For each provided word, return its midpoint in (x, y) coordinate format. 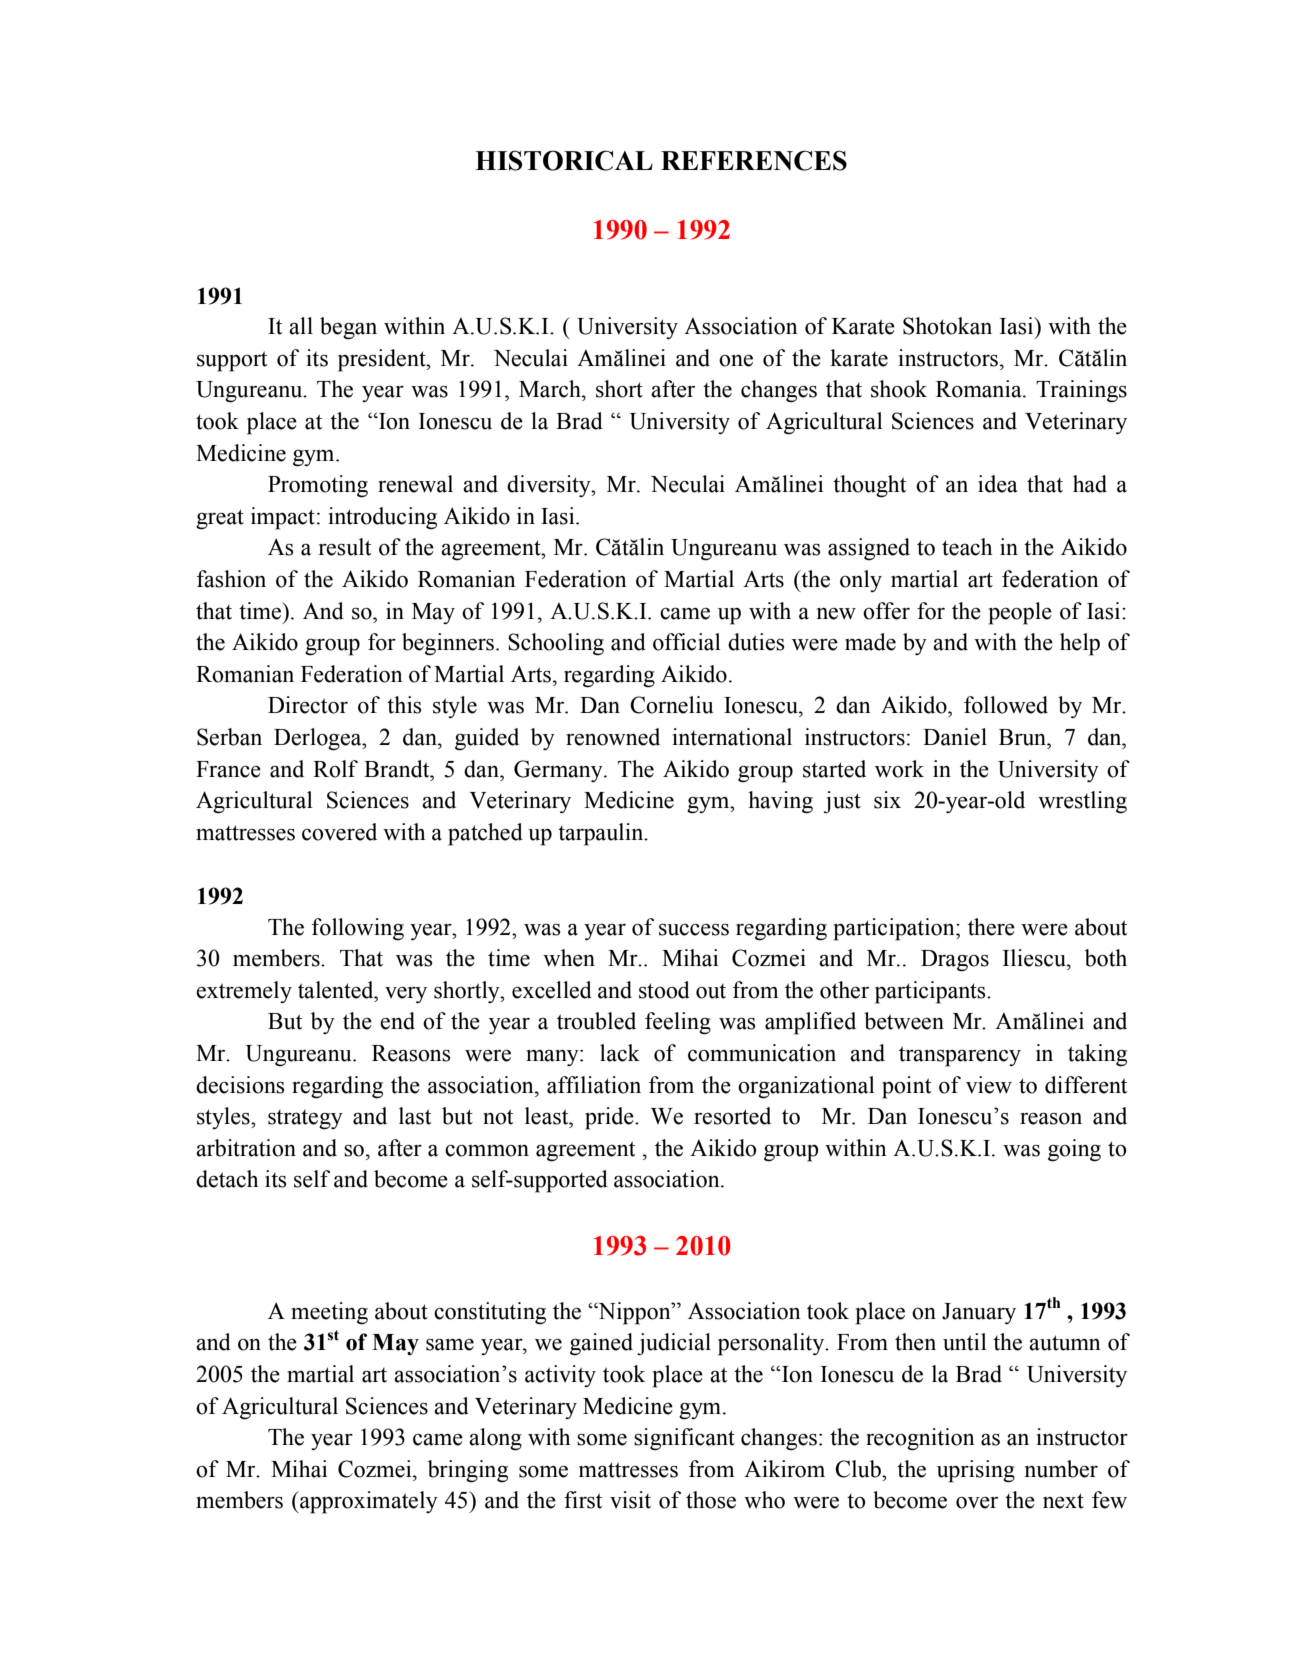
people (1020, 613)
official (687, 642)
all (301, 326)
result (345, 547)
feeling (678, 1023)
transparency (960, 1056)
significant (684, 1439)
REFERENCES (754, 160)
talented (337, 990)
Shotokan (947, 326)
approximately (368, 1502)
